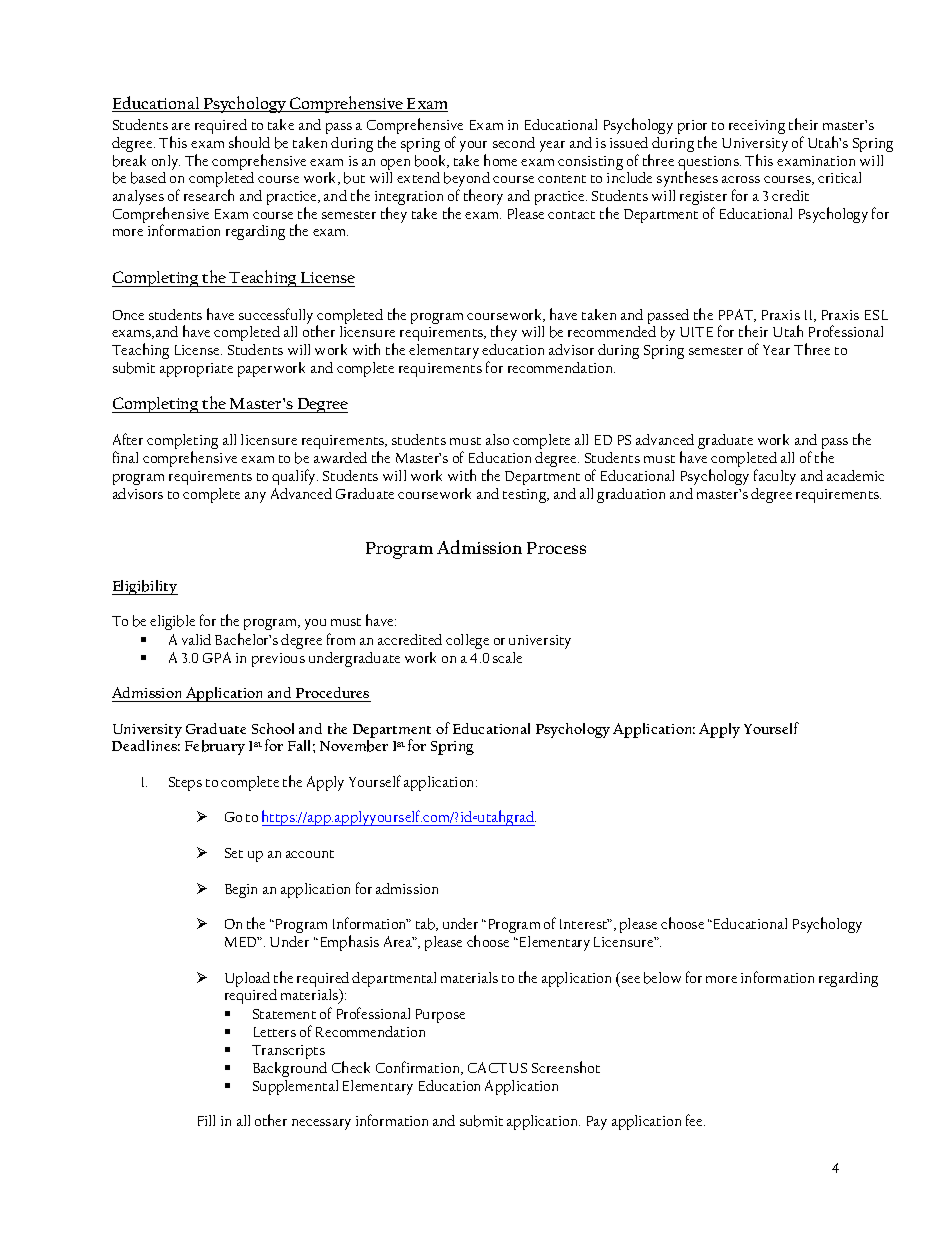 This document has height=1233, width=952. I want to click on Fill, so click(206, 1120).
